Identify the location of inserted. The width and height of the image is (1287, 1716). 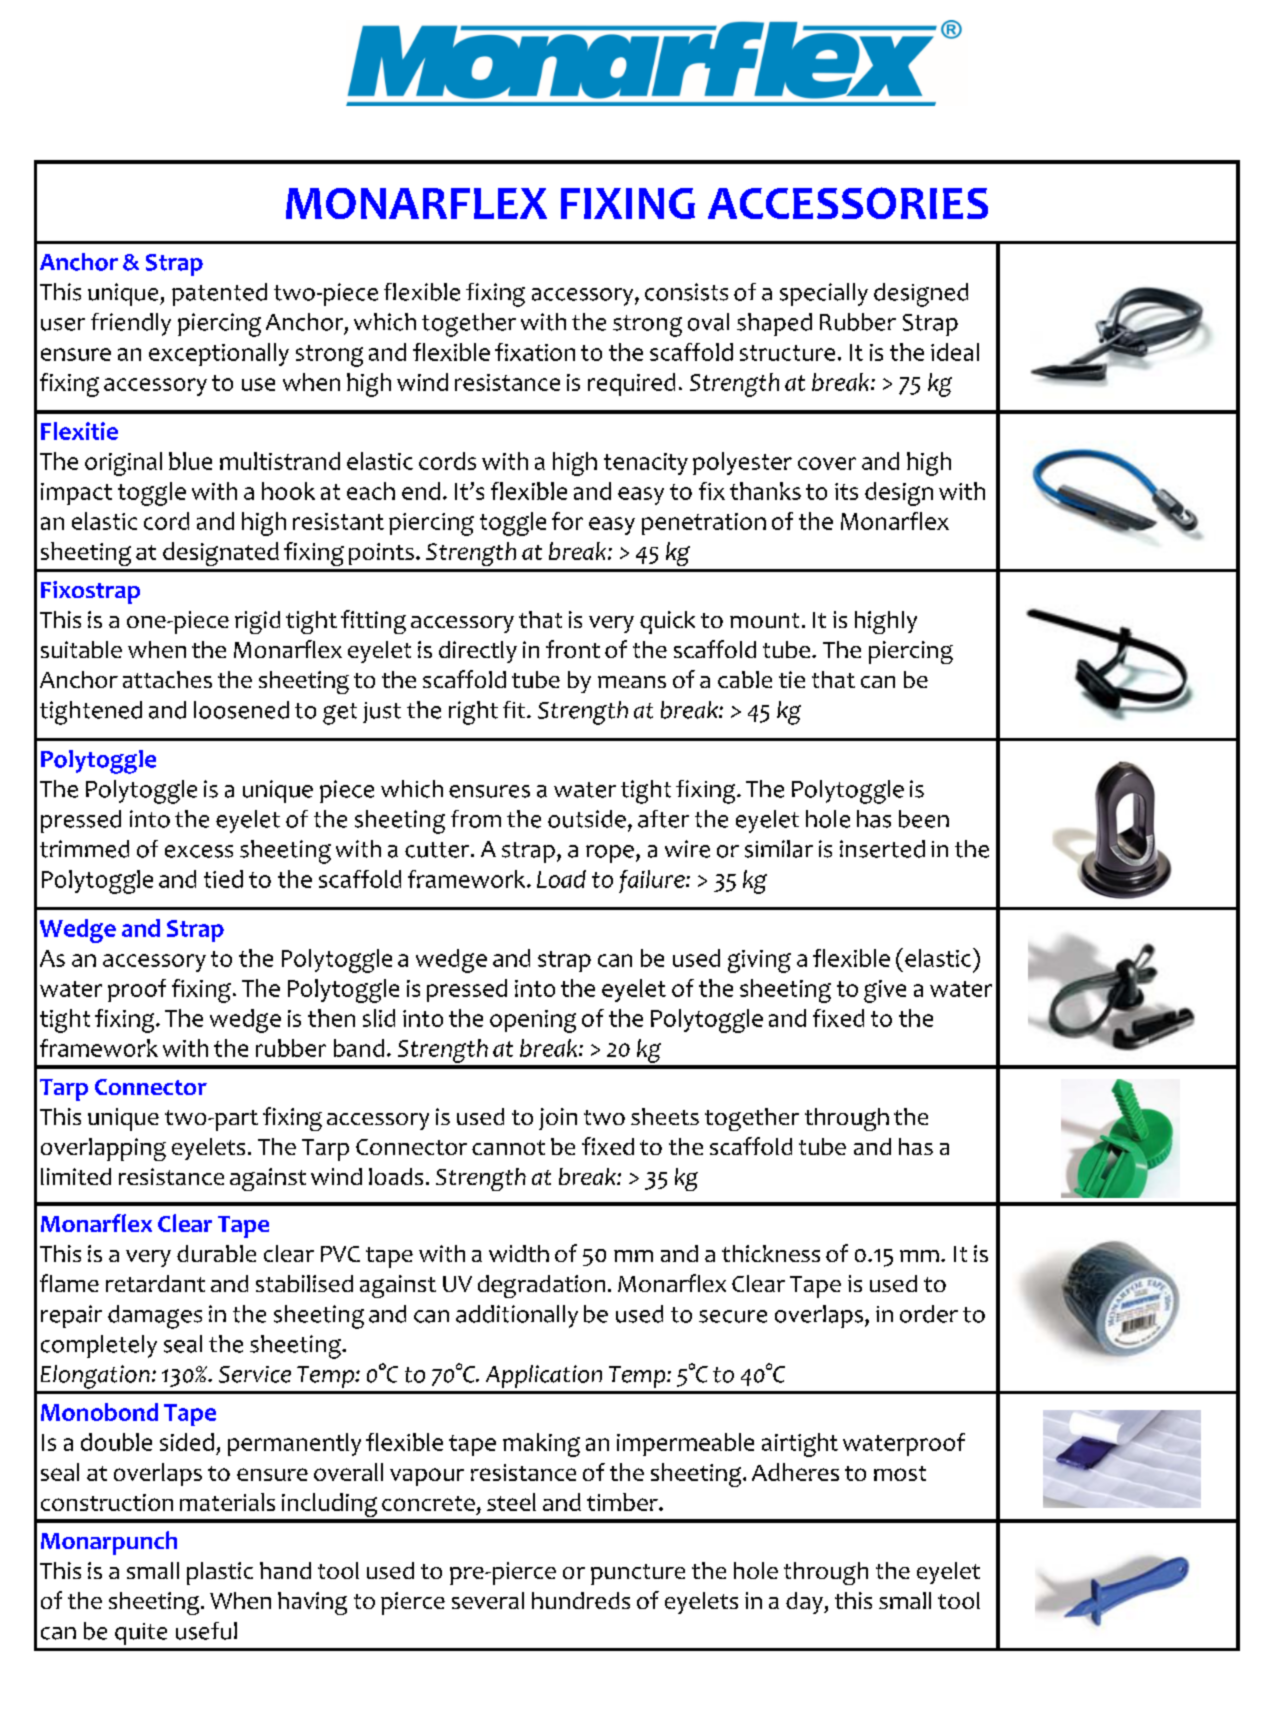
(882, 849).
